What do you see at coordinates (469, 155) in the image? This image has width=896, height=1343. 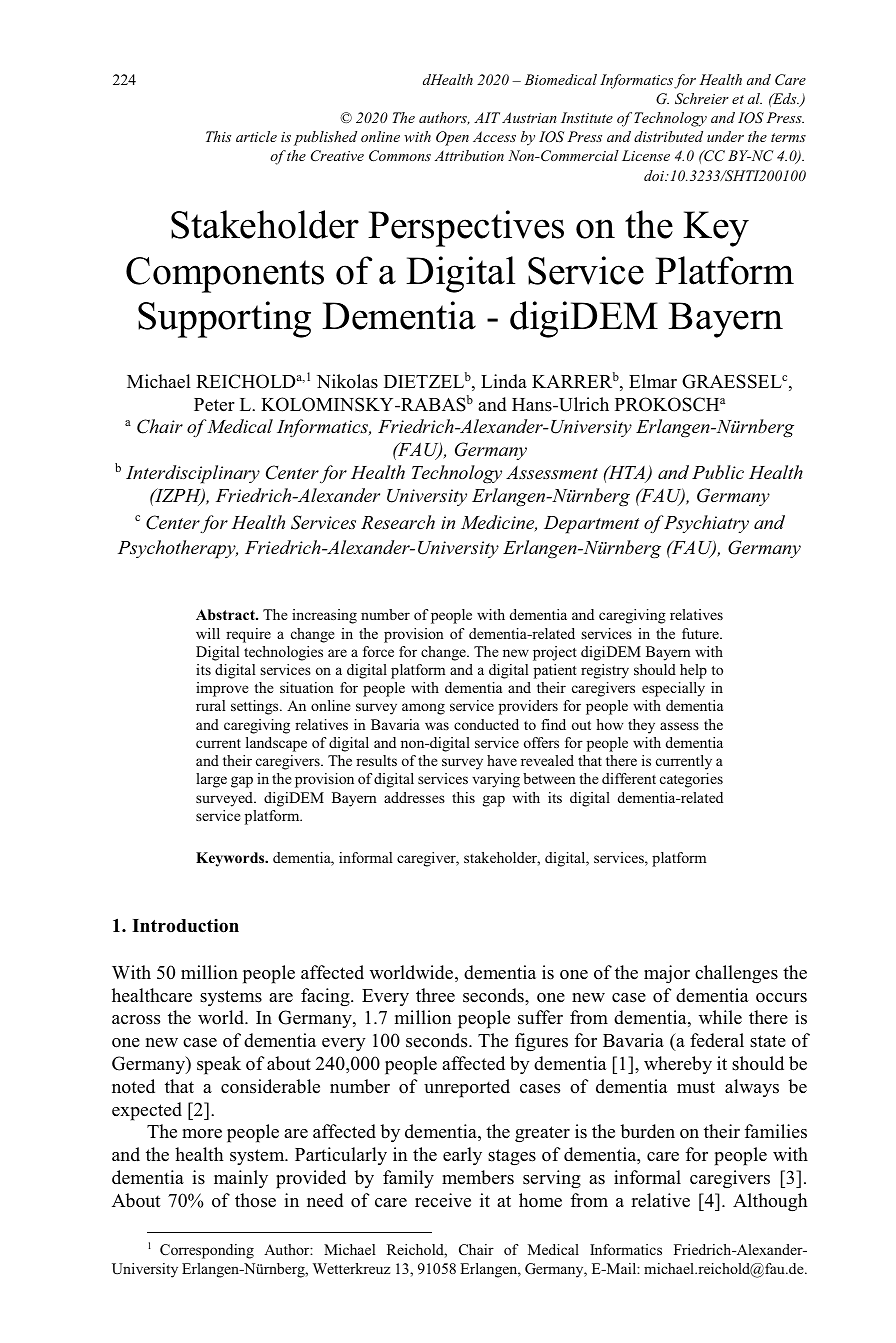 I see `Attribution` at bounding box center [469, 155].
